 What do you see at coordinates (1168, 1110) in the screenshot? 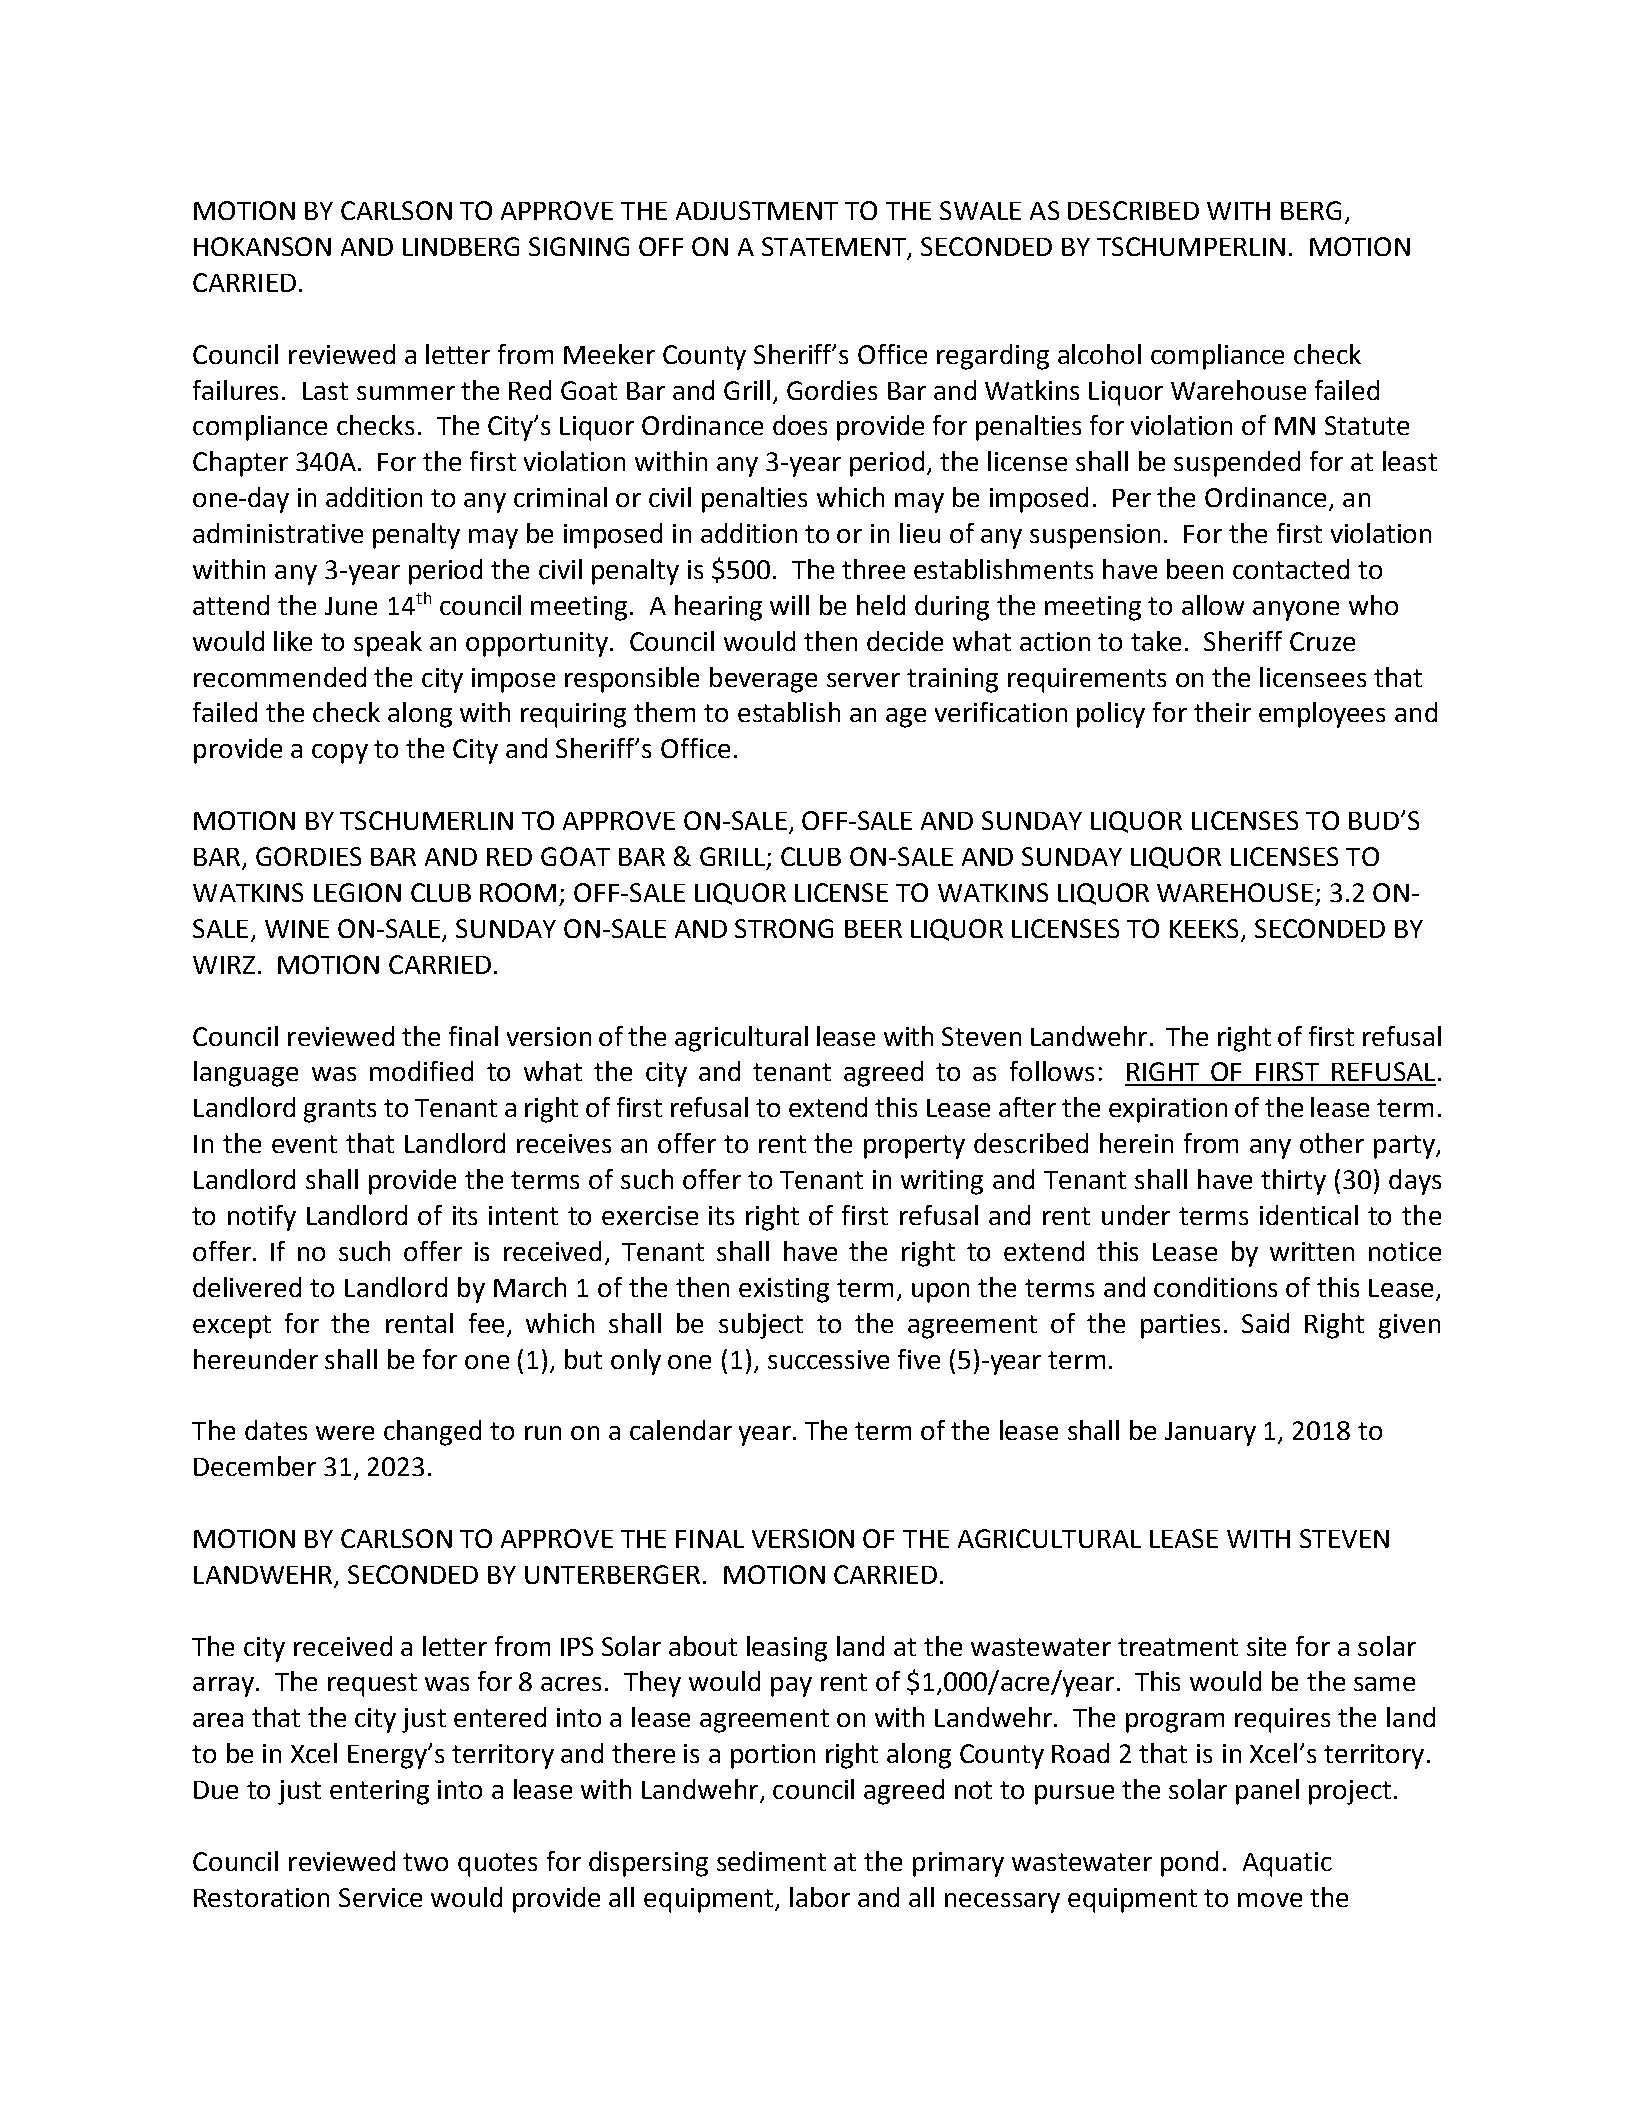
I see `expiration` at bounding box center [1168, 1110].
